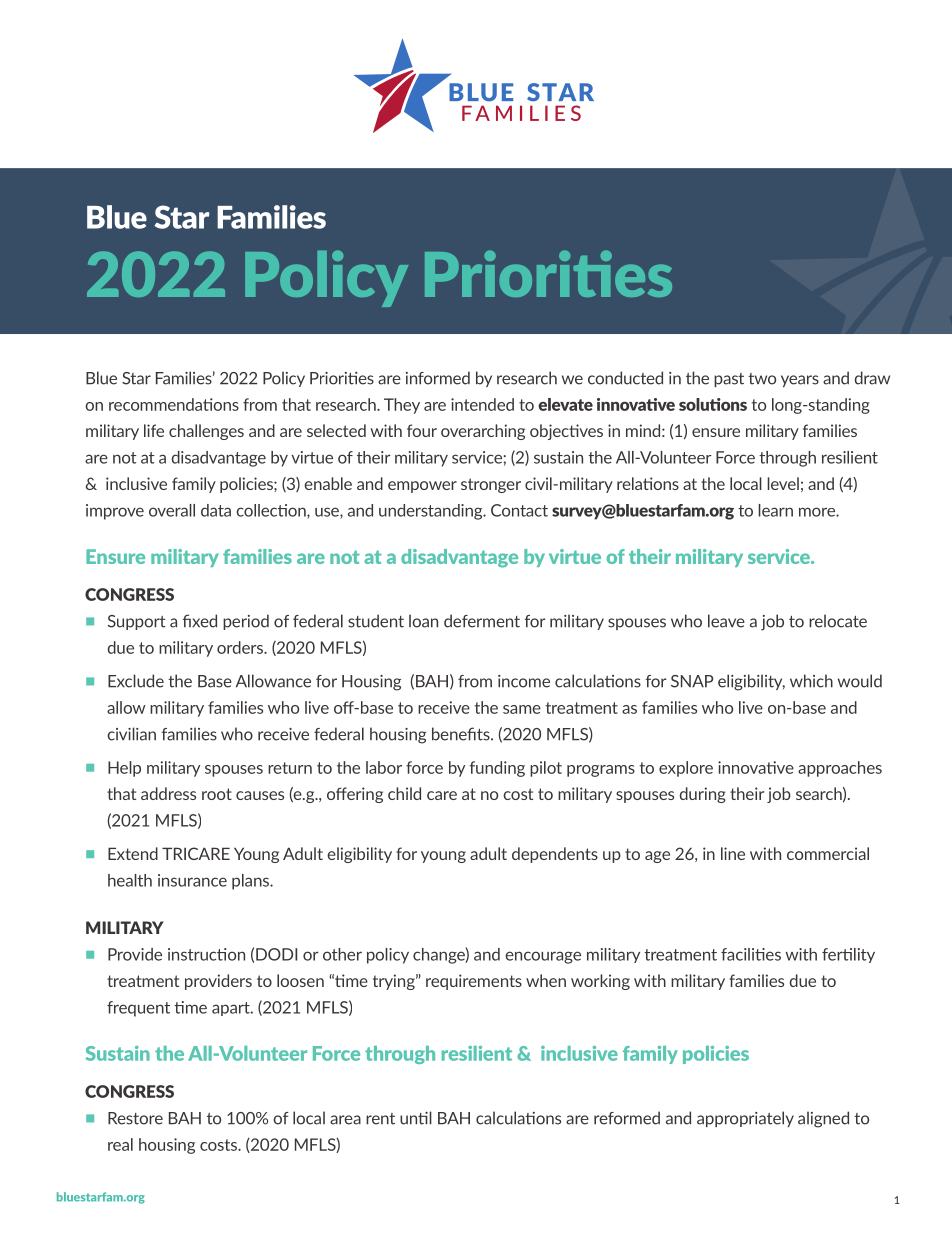  I want to click on years, so click(800, 381).
